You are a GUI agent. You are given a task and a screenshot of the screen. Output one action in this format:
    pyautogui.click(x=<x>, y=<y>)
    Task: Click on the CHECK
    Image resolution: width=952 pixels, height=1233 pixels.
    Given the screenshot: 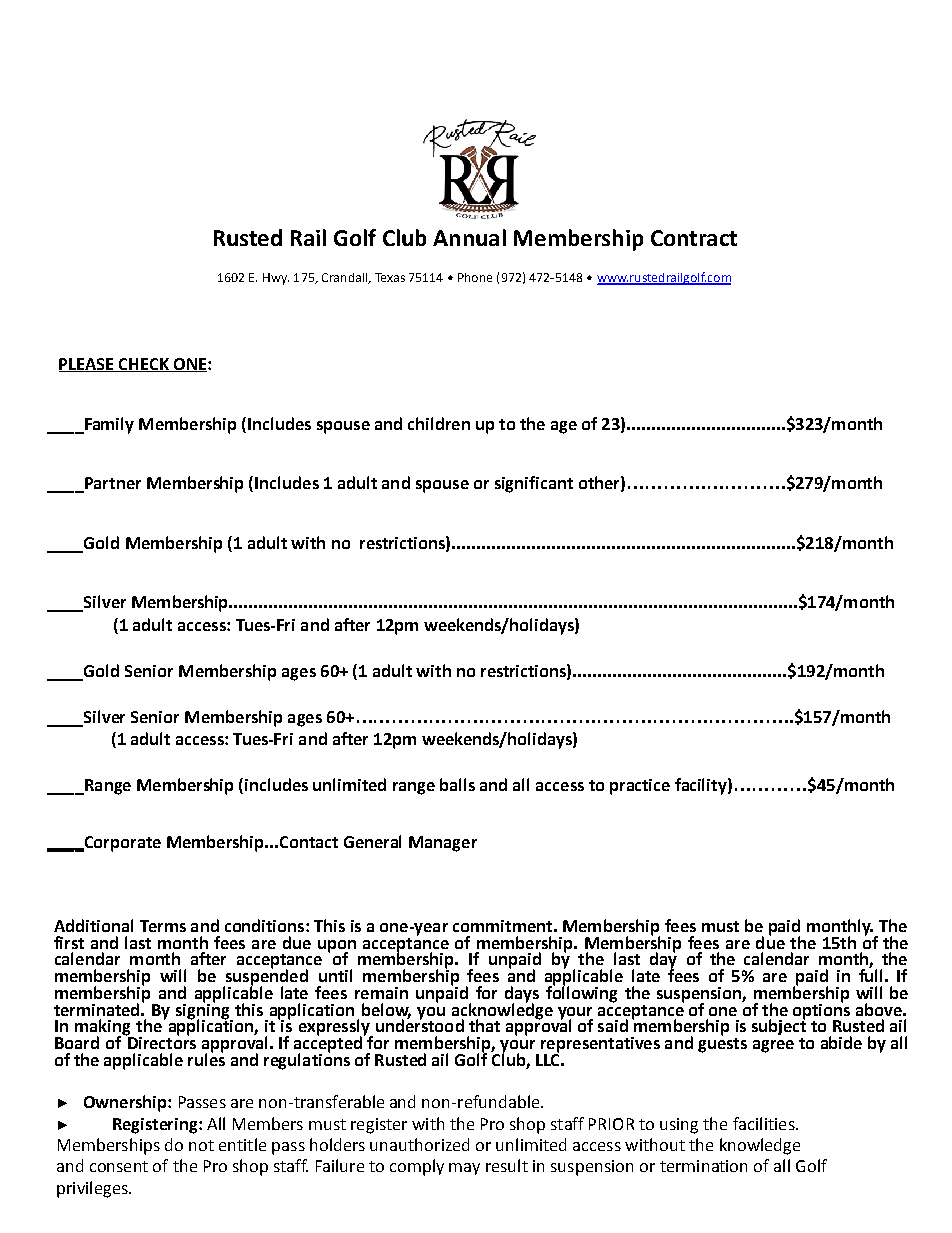 What is the action you would take?
    pyautogui.click(x=144, y=365)
